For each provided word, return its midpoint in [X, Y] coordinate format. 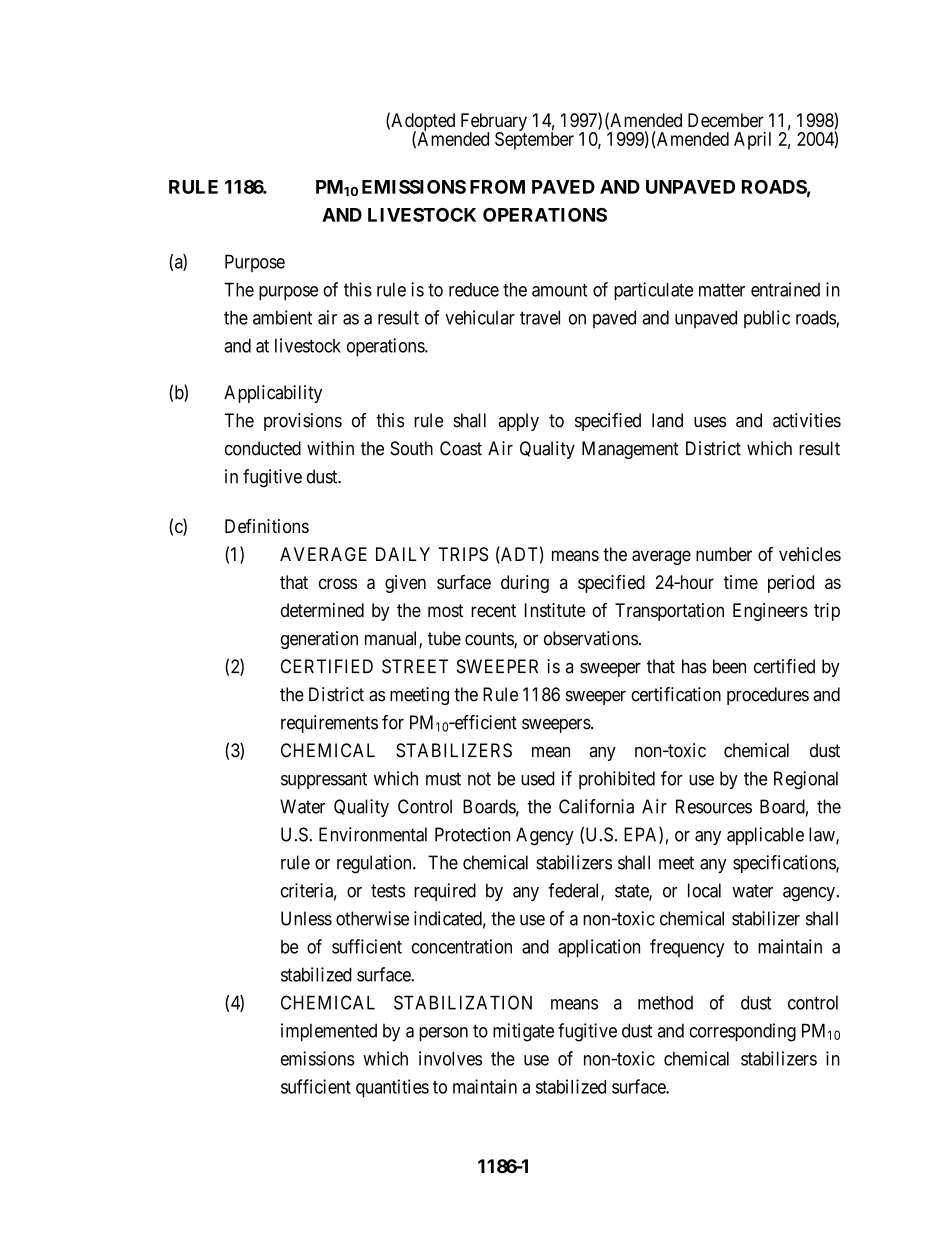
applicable [765, 836]
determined [322, 610]
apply [518, 422]
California [596, 806]
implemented [329, 1032]
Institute [555, 610]
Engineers [770, 612]
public [767, 319]
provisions [303, 422]
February [494, 123]
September [534, 140]
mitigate [523, 1032]
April [752, 140]
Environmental [373, 834]
